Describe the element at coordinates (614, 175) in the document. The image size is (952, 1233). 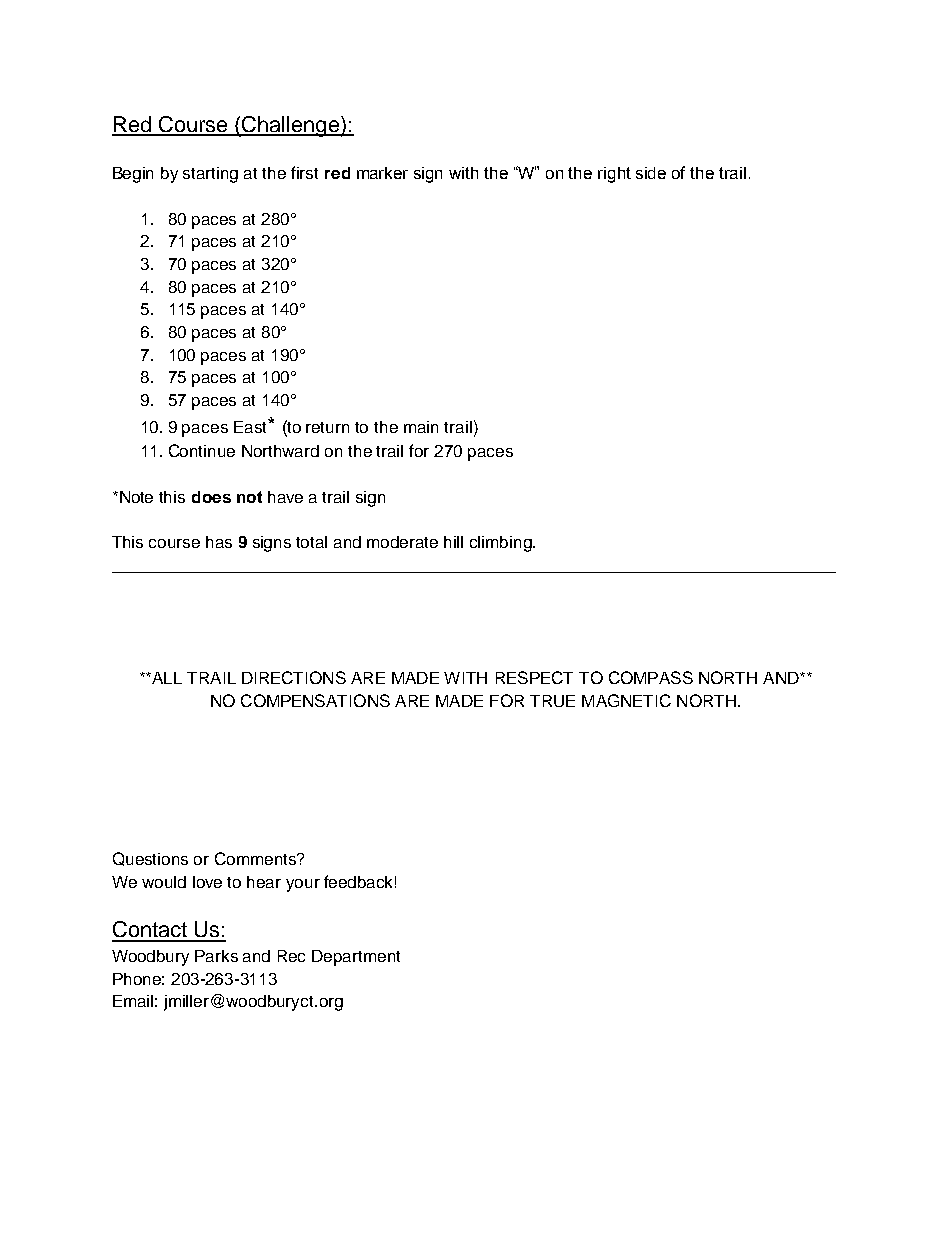
I see `right` at that location.
